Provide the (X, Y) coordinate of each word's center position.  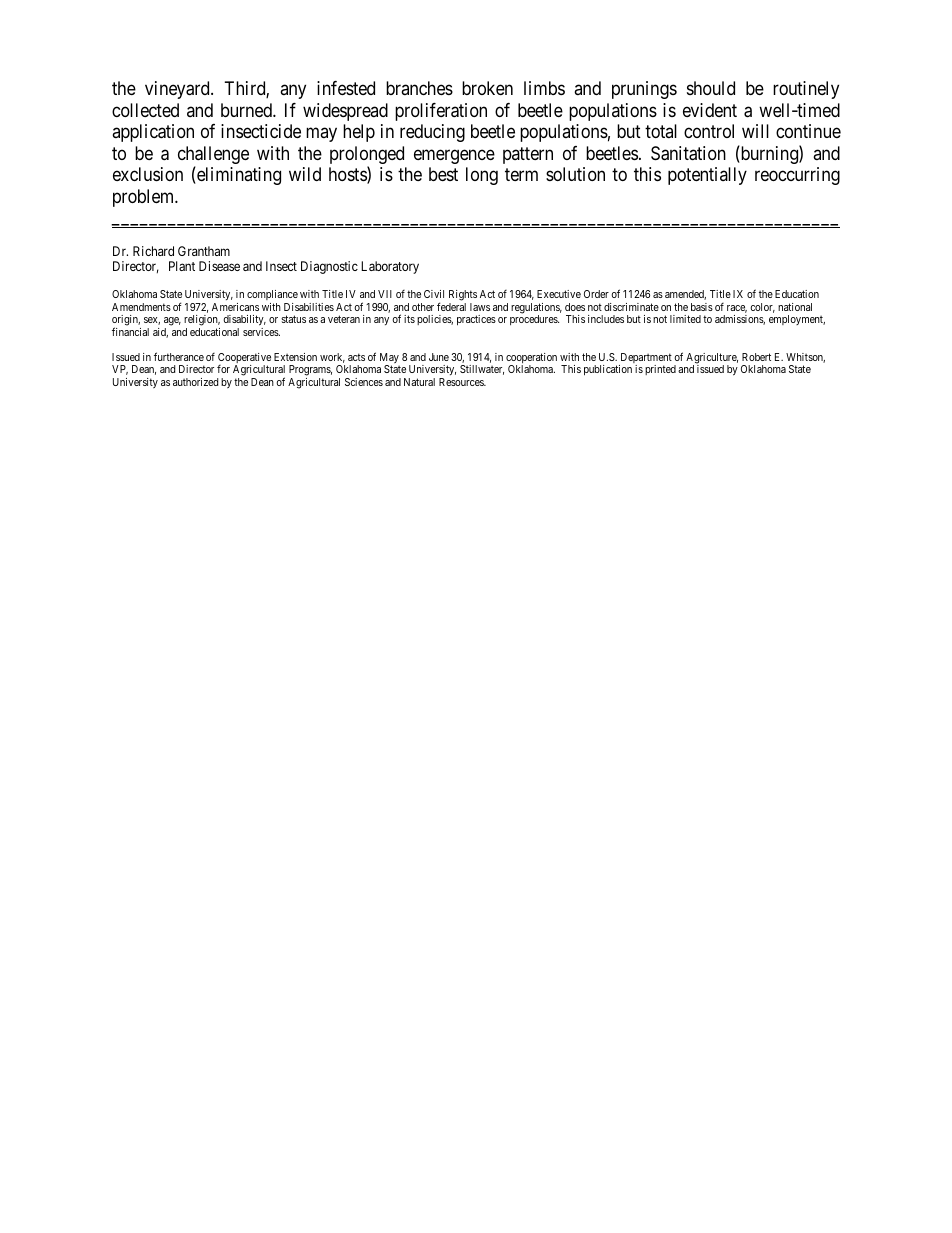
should (711, 88)
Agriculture (712, 359)
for (223, 369)
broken (487, 88)
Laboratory (390, 267)
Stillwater (482, 370)
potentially (707, 176)
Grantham (204, 251)
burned (247, 110)
